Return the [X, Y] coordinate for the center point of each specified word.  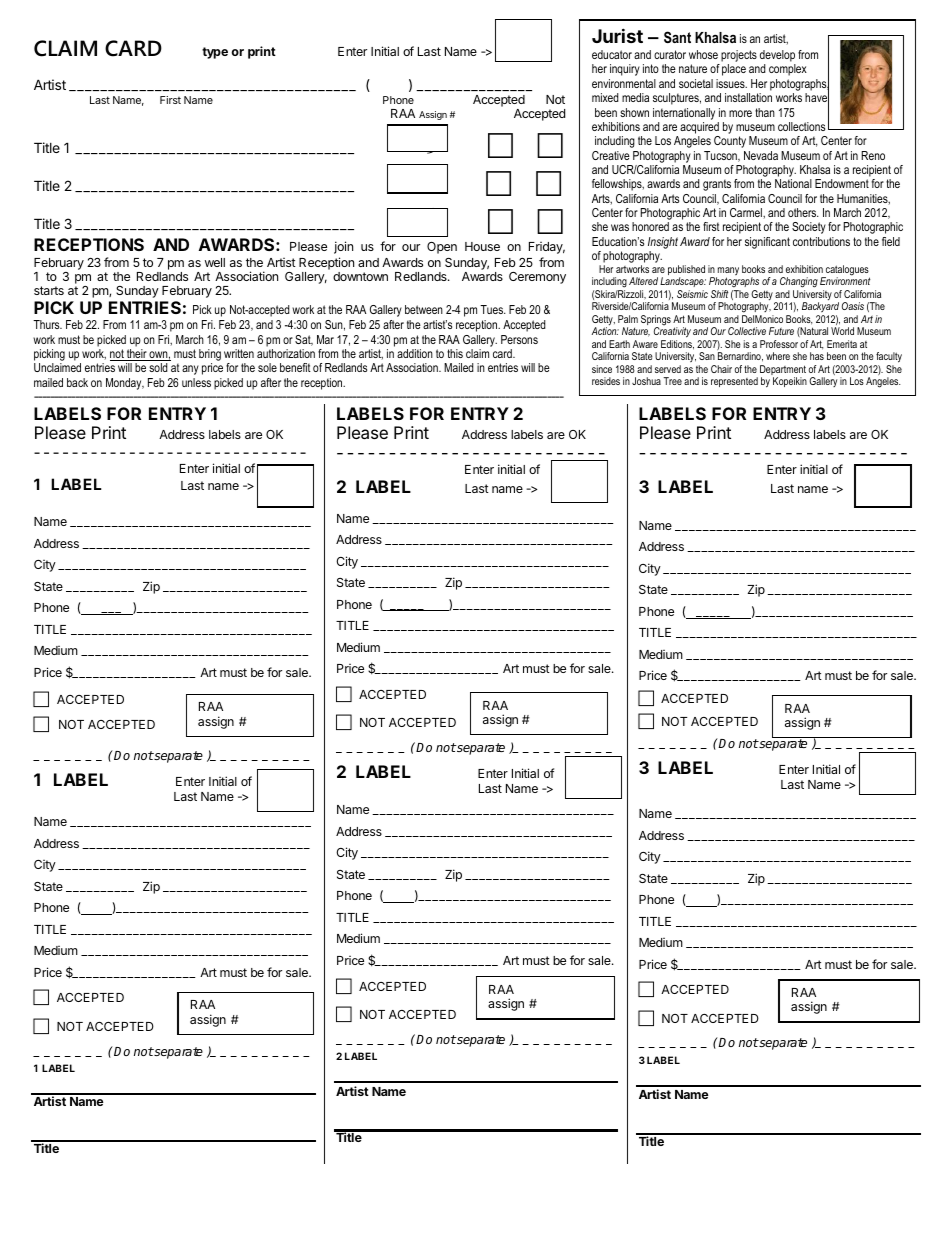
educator [612, 54]
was [620, 227]
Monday [125, 384]
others [803, 212]
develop [777, 56]
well [215, 262]
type [215, 53]
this [455, 353]
